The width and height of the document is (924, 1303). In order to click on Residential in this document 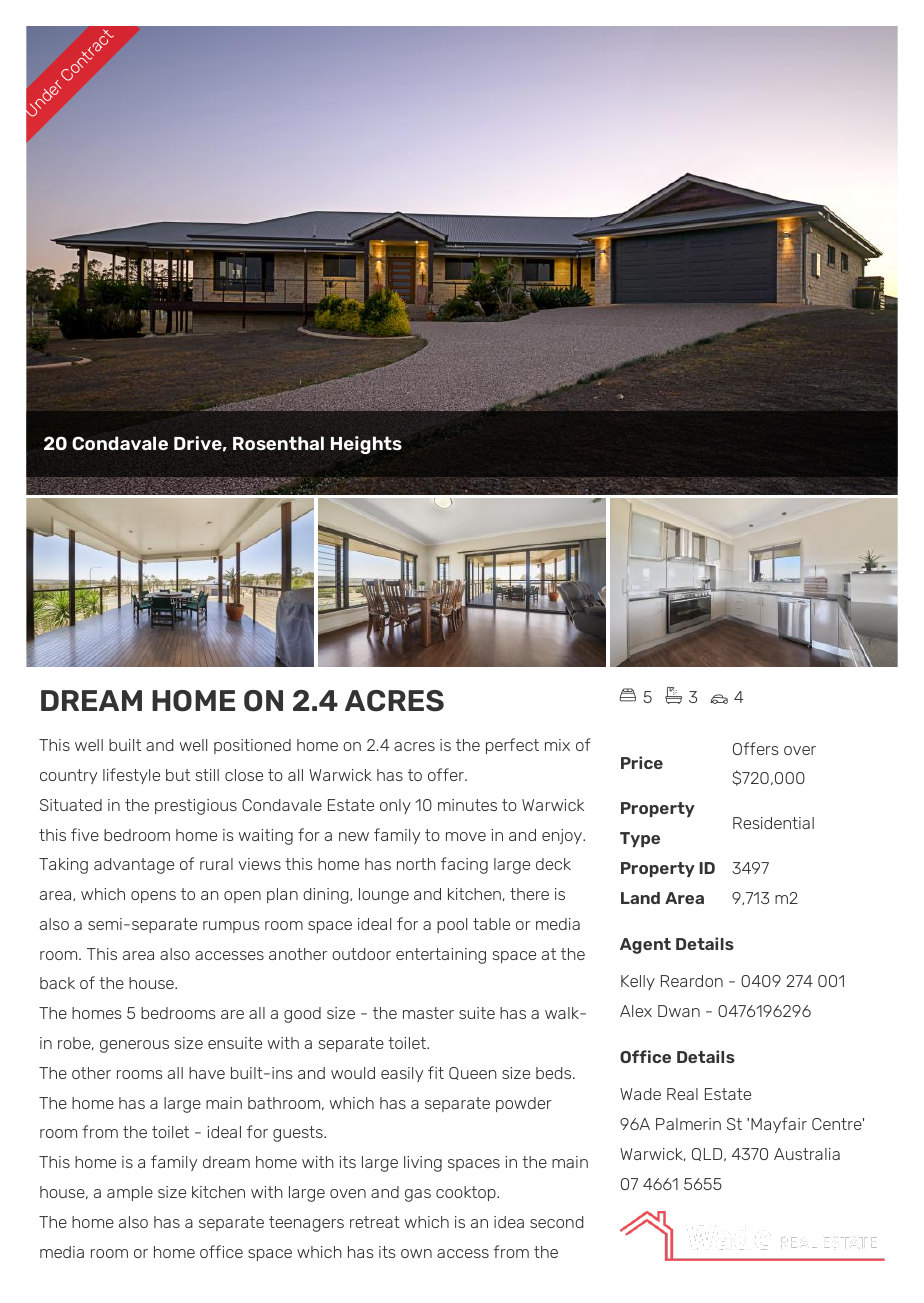, I will do `click(773, 823)`.
